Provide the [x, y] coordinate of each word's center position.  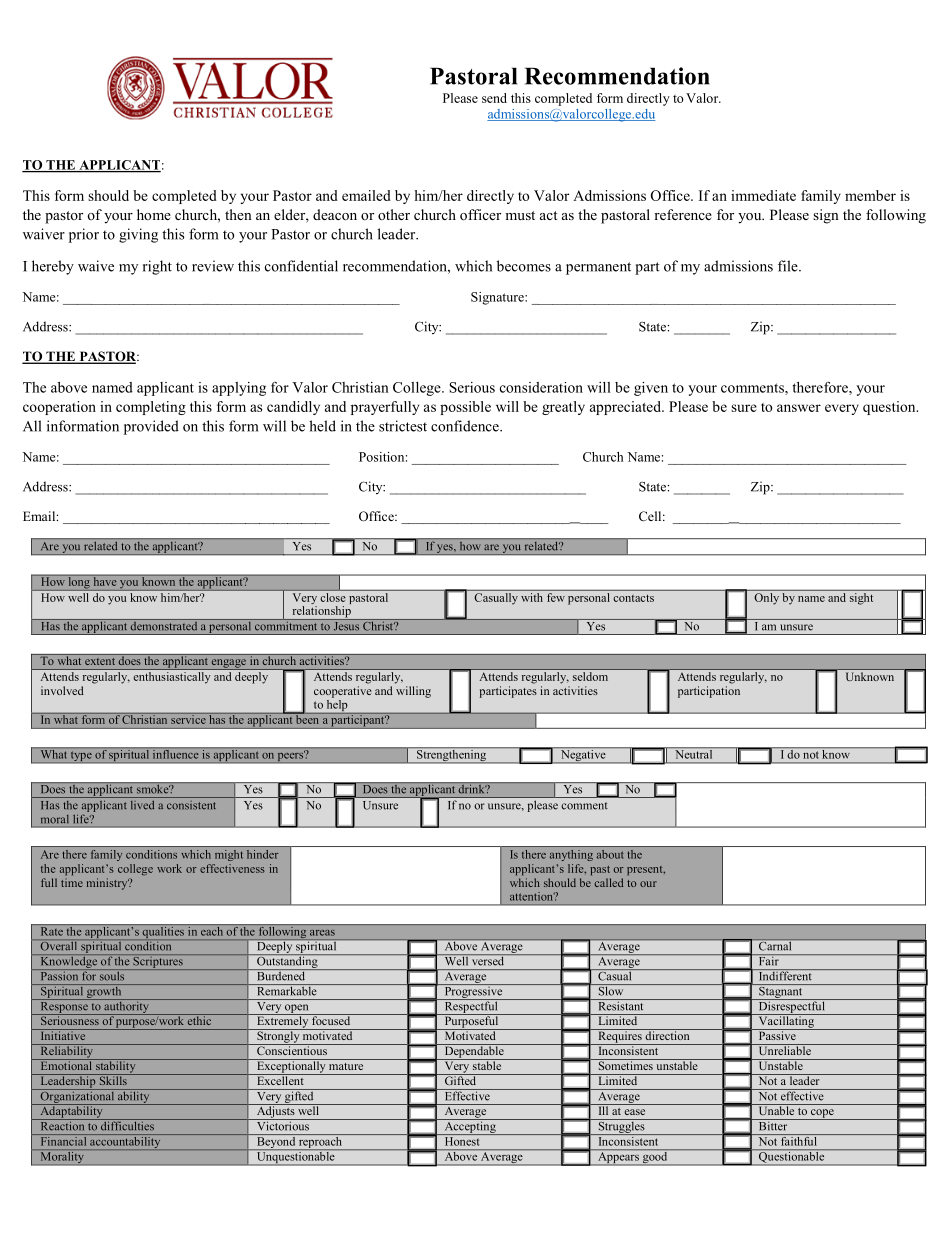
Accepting [470, 1127]
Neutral [694, 753]
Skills [113, 1079]
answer [799, 408]
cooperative [343, 692]
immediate [763, 195]
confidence [466, 426]
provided [151, 427]
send [494, 98]
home [154, 214]
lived [142, 805]
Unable [776, 1109]
